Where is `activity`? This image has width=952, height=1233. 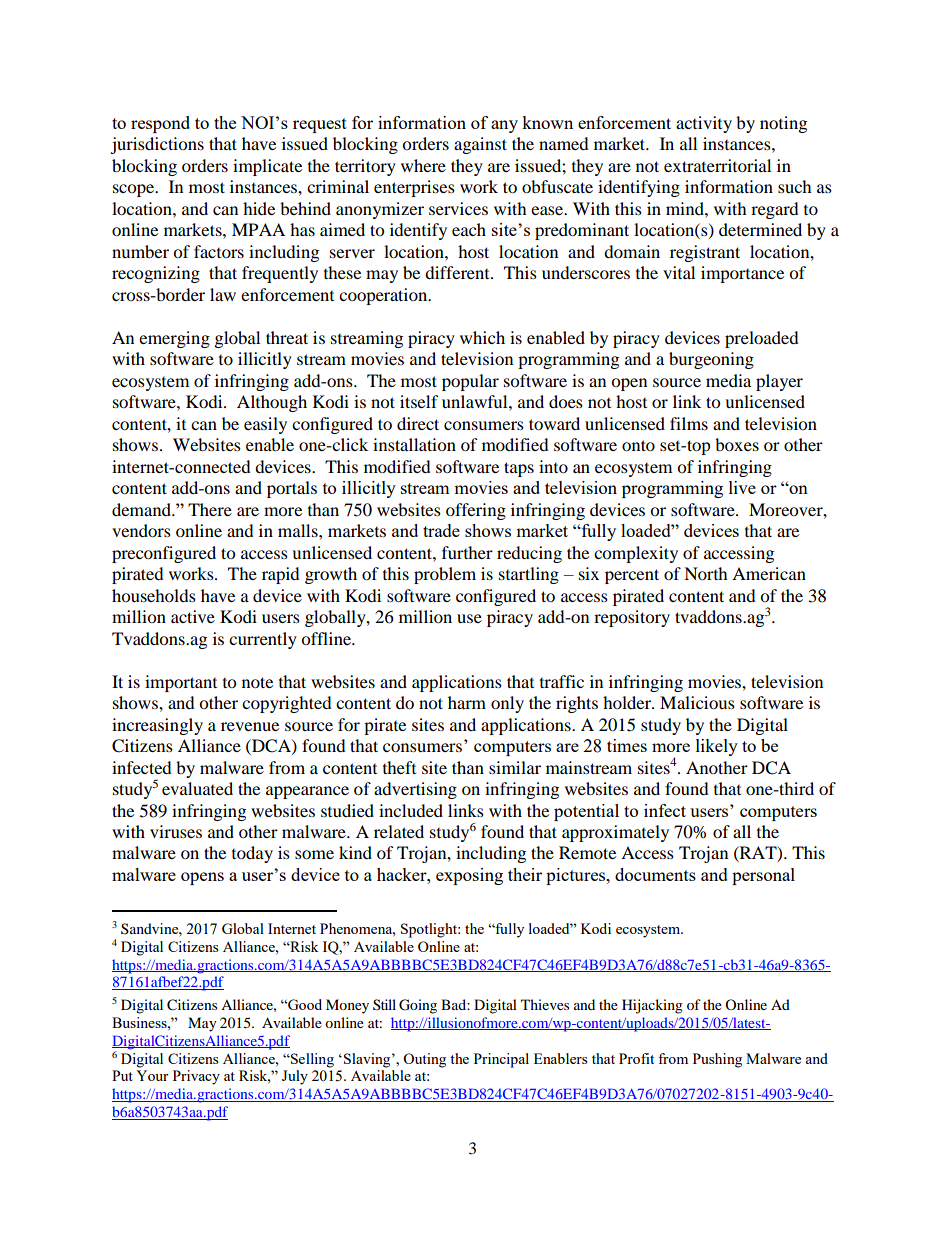
activity is located at coordinates (704, 124).
